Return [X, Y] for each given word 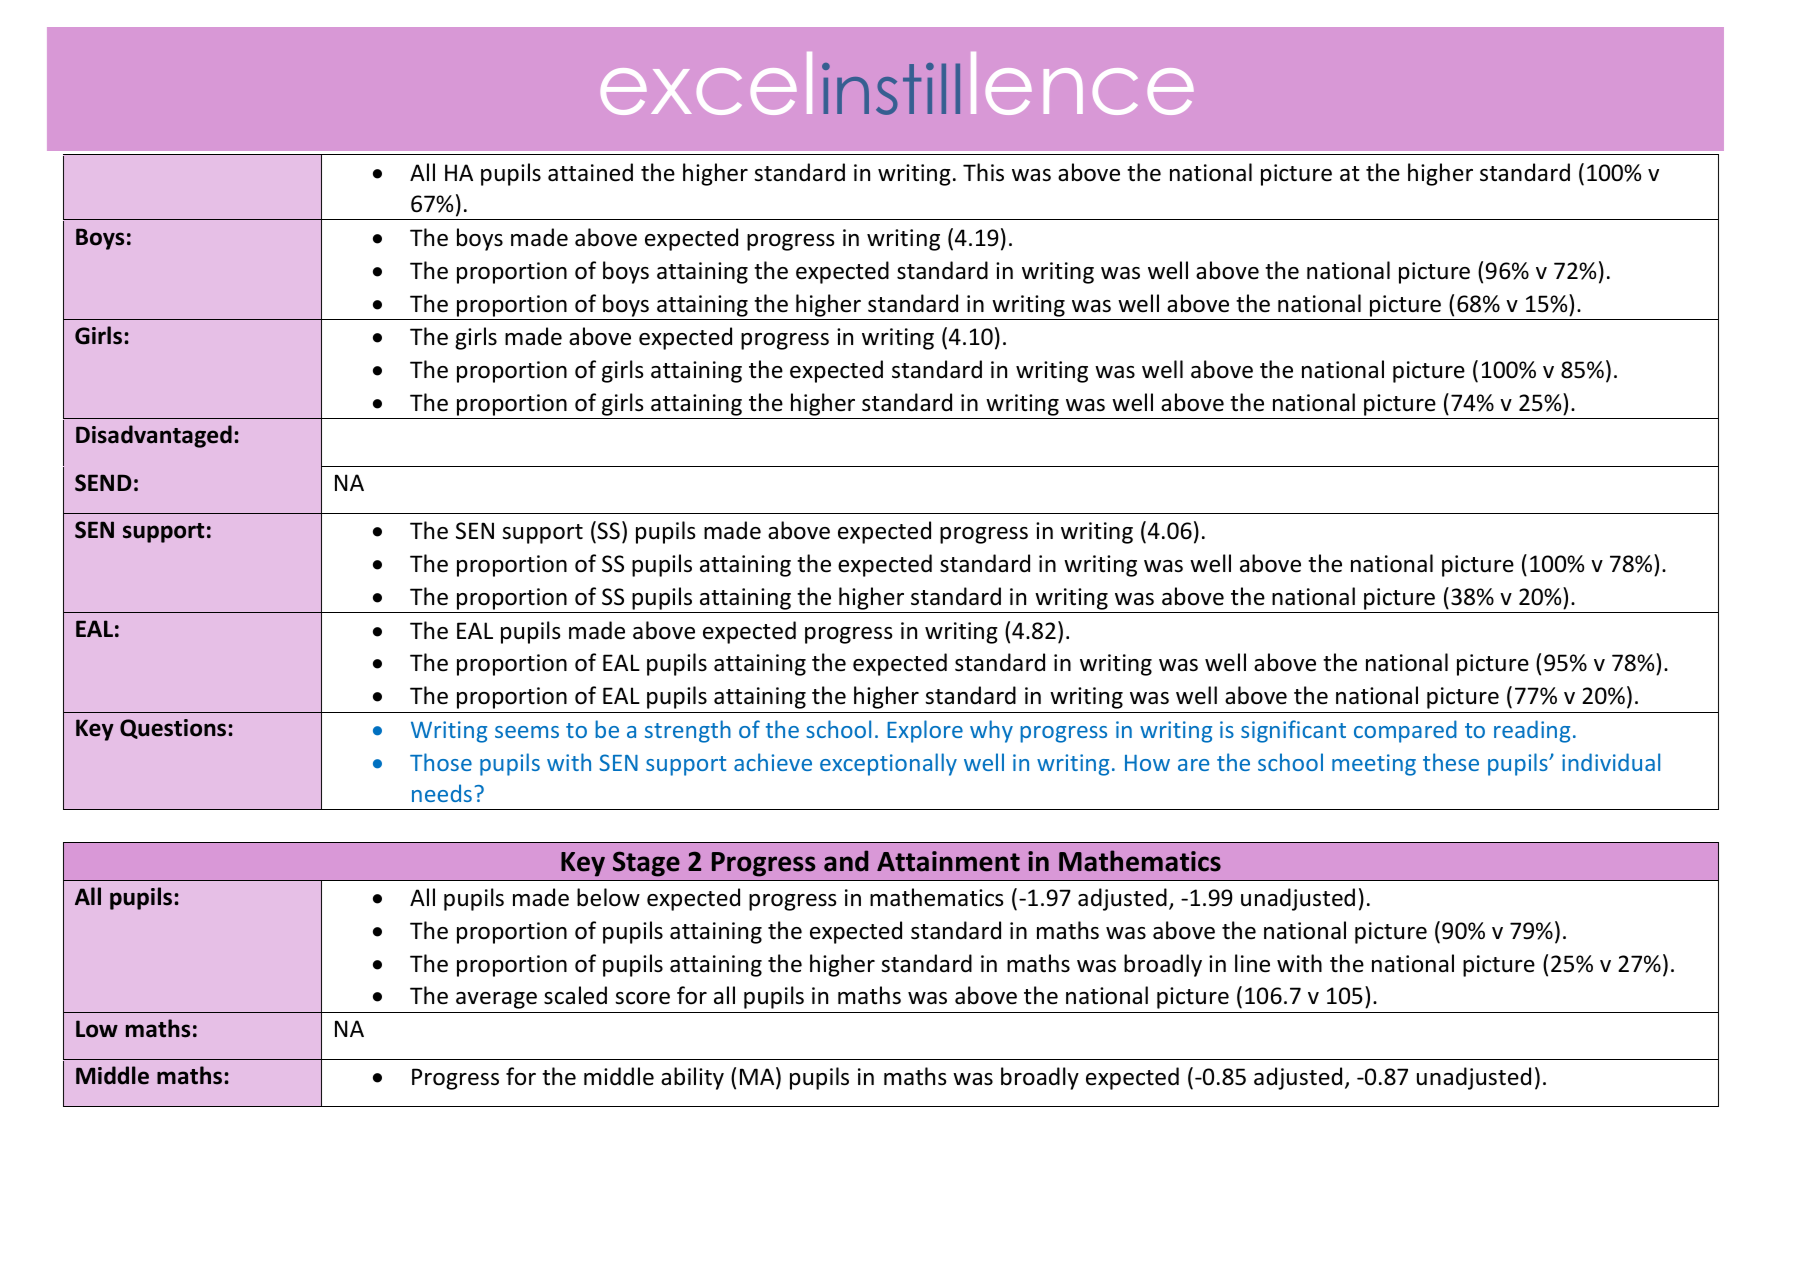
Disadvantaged [154, 436]
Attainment [948, 861]
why [991, 731]
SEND [103, 483]
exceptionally [888, 764]
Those [441, 762]
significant [1293, 731]
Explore [925, 731]
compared [1405, 731]
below [608, 897]
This [983, 172]
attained [590, 172]
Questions [173, 729]
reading [1532, 731]
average [496, 1000]
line [1252, 963]
